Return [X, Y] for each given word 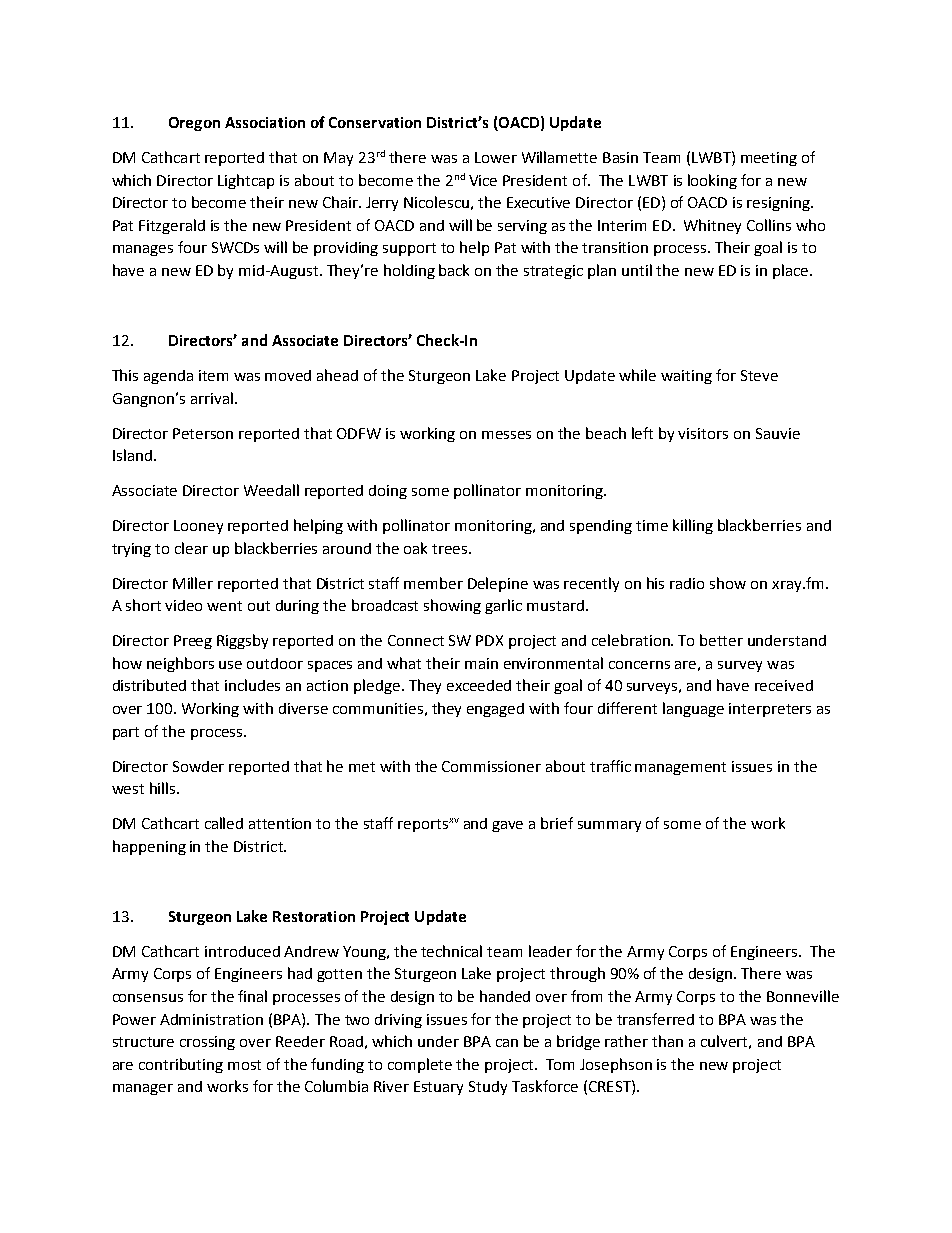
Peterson [203, 433]
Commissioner [491, 766]
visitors [703, 433]
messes [506, 435]
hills [164, 788]
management [680, 768]
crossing [207, 1043]
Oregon [194, 124]
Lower [496, 157]
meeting [769, 159]
